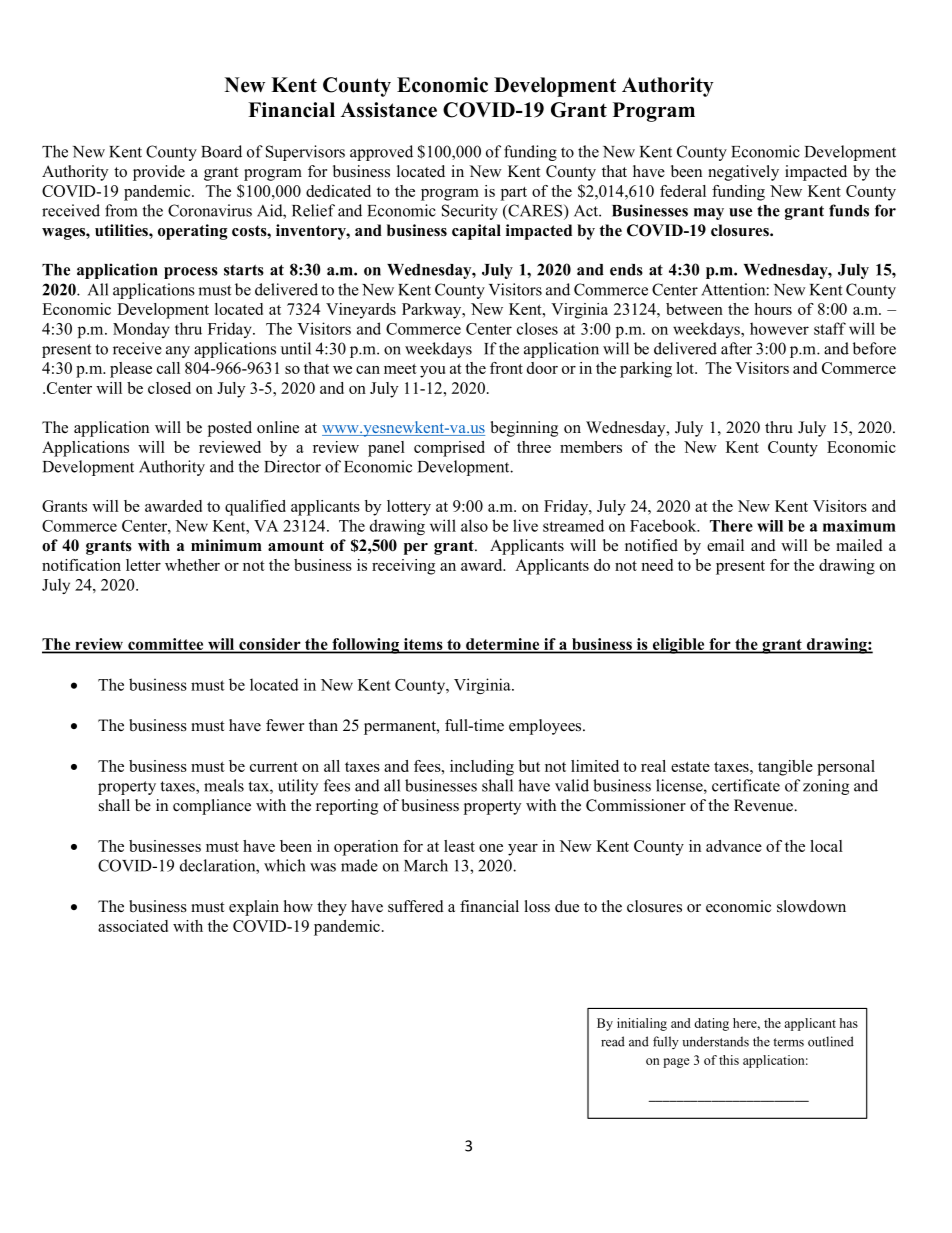 This page has height=1233, width=952. I want to click on whether, so click(192, 565).
